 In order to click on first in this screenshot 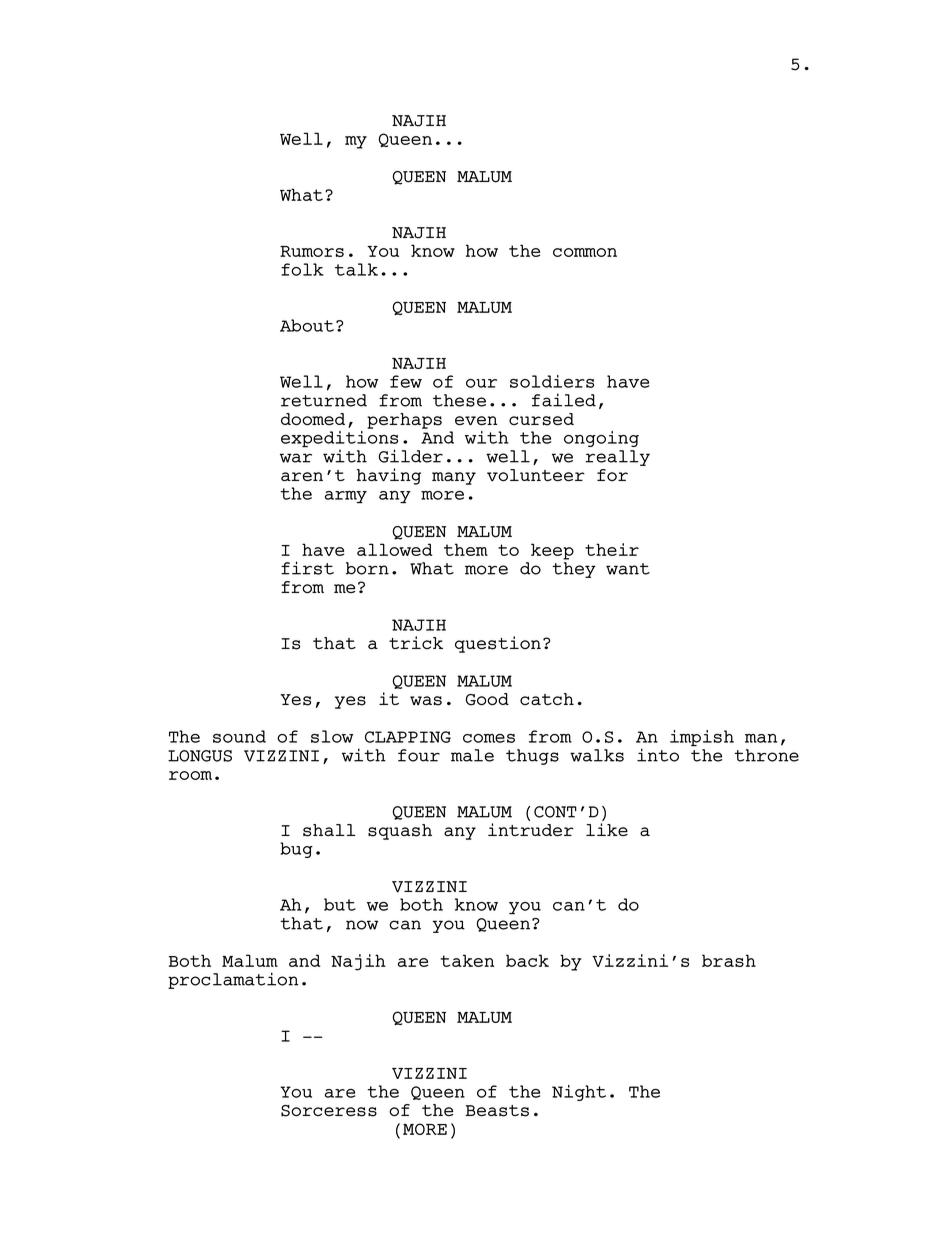, I will do `click(307, 568)`.
